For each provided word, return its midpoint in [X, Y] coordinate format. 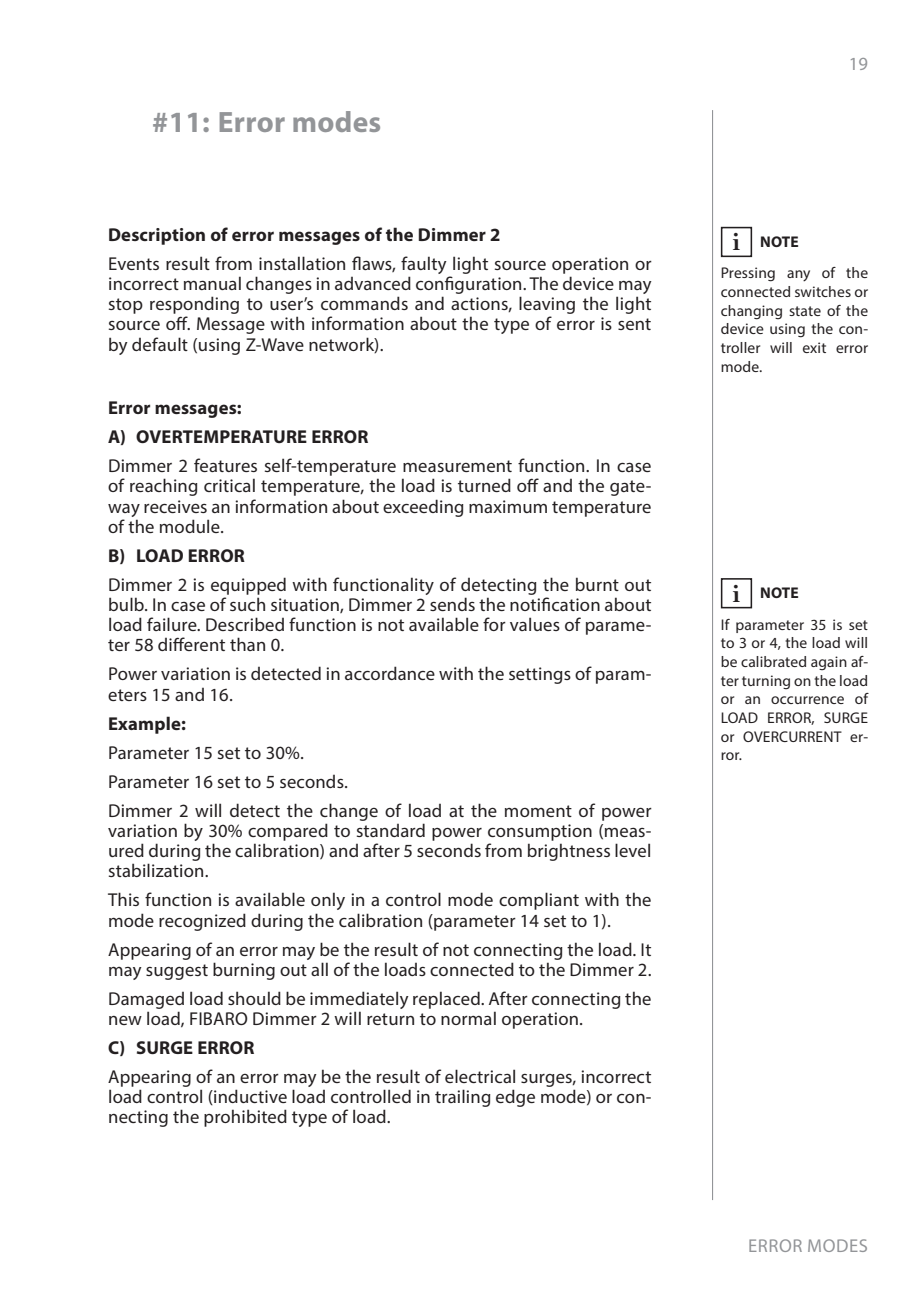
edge [515, 1098]
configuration [470, 285]
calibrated [773, 661]
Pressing [748, 274]
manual [212, 283]
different [191, 644]
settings [540, 675]
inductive [249, 1097]
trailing [463, 1098]
